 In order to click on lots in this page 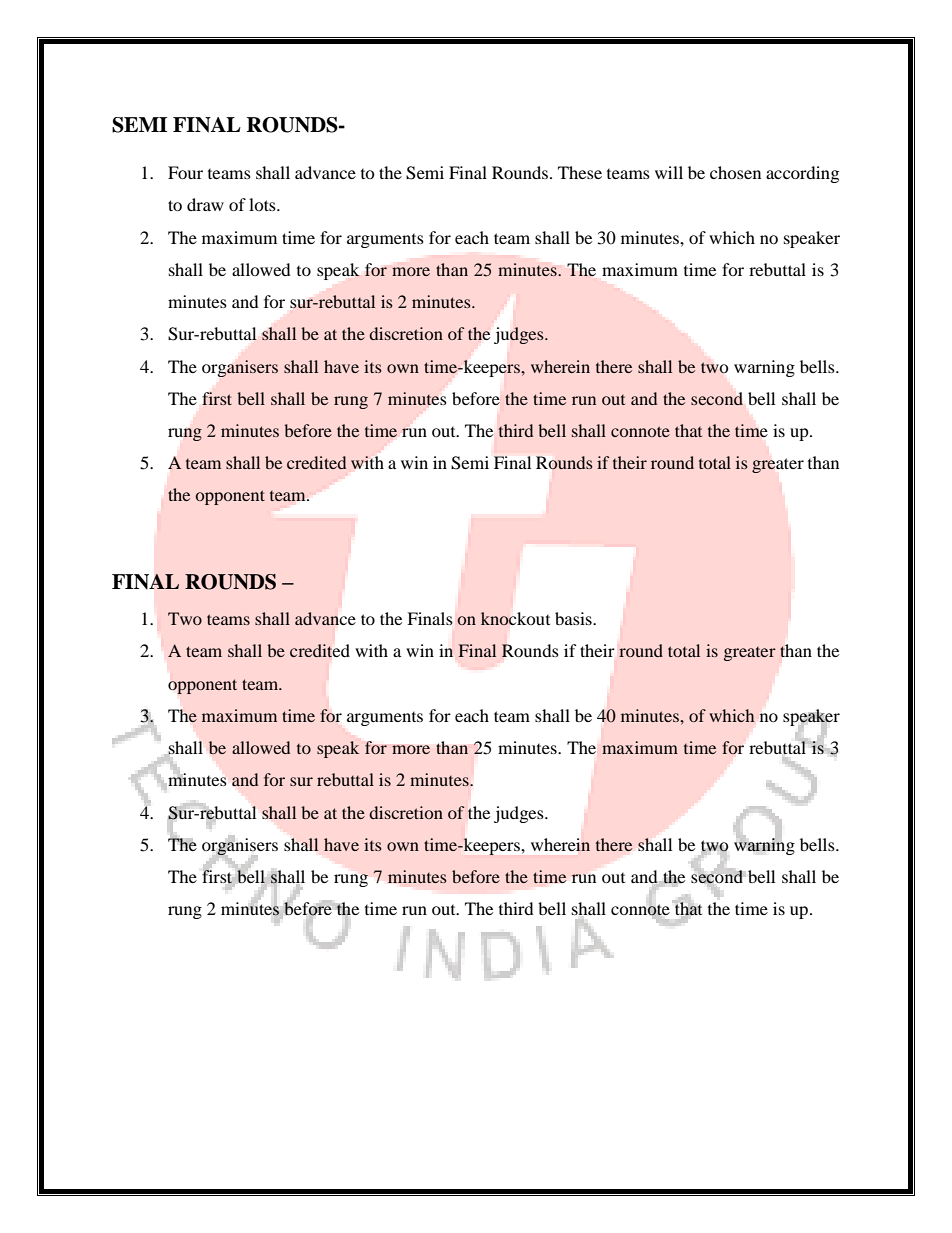, I will do `click(263, 204)`.
